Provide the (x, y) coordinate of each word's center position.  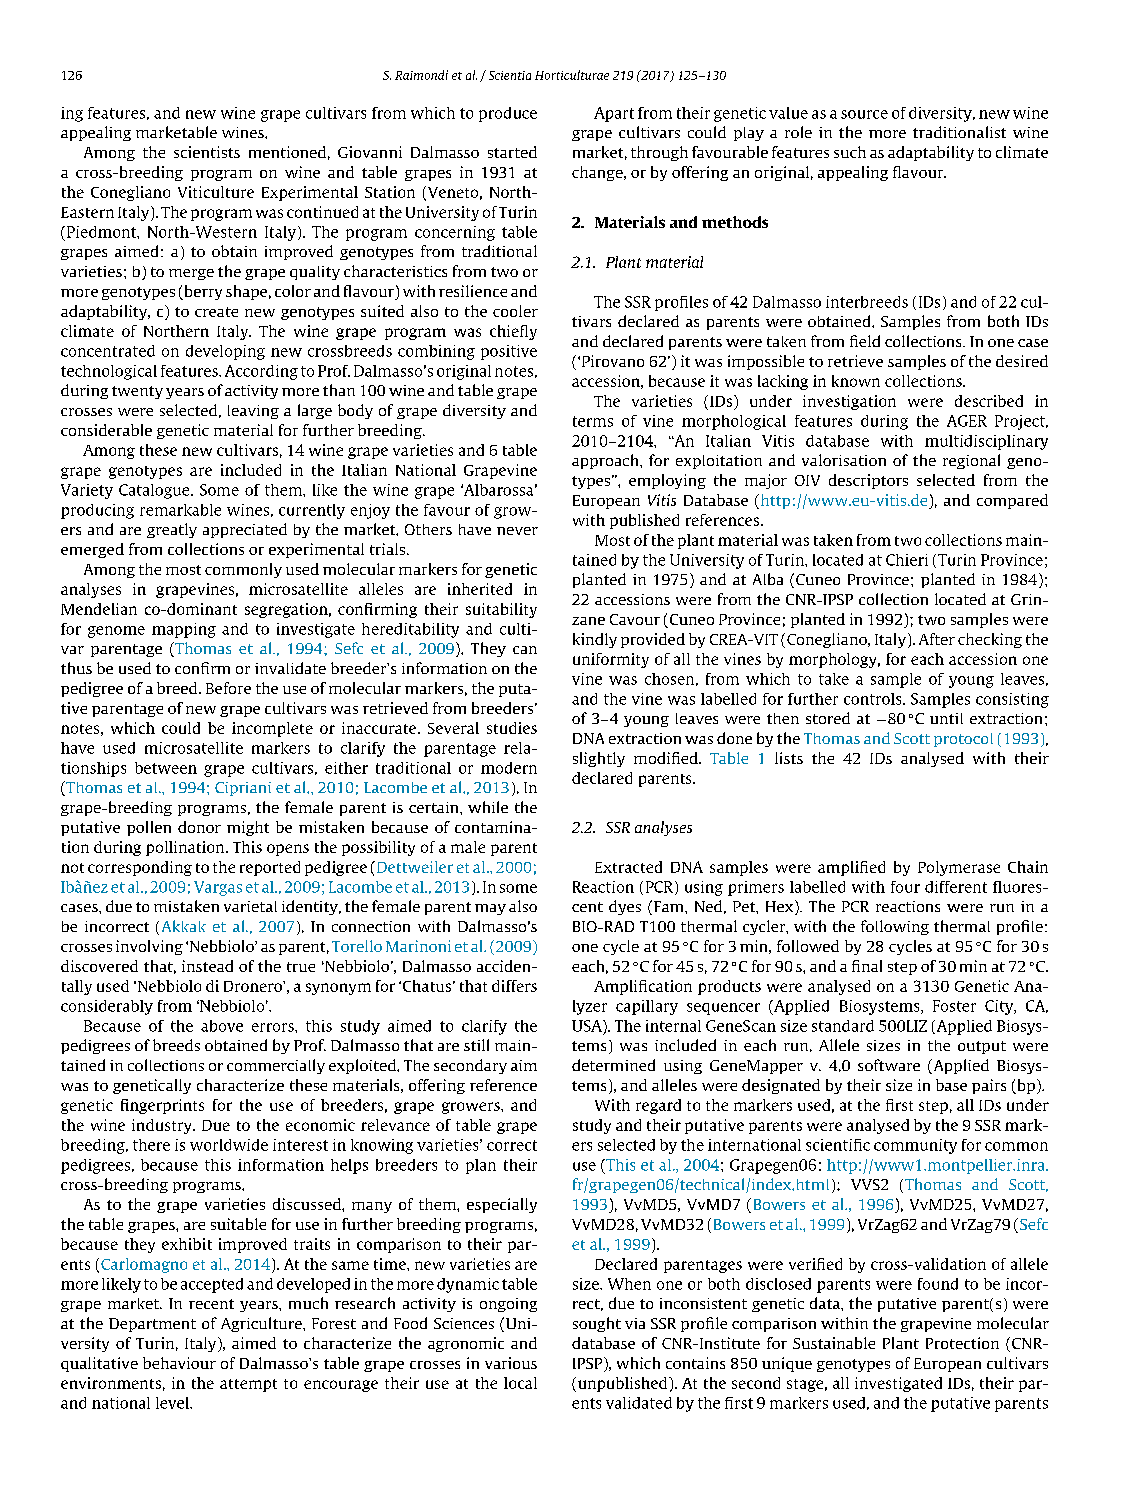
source (864, 114)
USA (588, 1026)
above (222, 1026)
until (946, 718)
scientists (207, 152)
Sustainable (834, 1343)
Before (228, 688)
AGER (967, 421)
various (511, 1363)
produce (508, 114)
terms (593, 421)
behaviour (179, 1363)
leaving (253, 412)
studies (512, 728)
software (889, 1065)
